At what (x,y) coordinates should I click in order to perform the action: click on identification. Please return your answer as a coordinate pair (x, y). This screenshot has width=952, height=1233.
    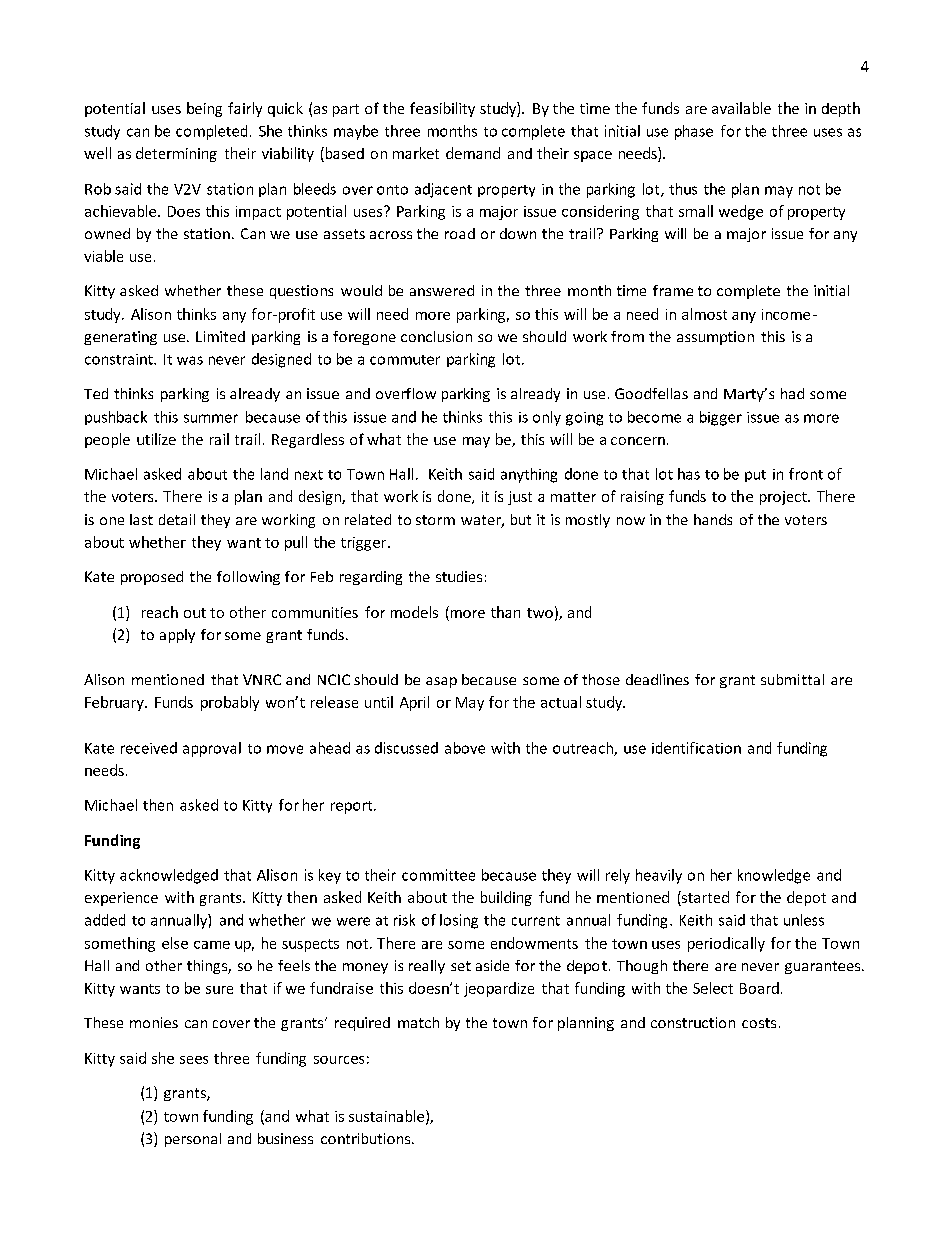
    Looking at the image, I should click on (696, 748).
